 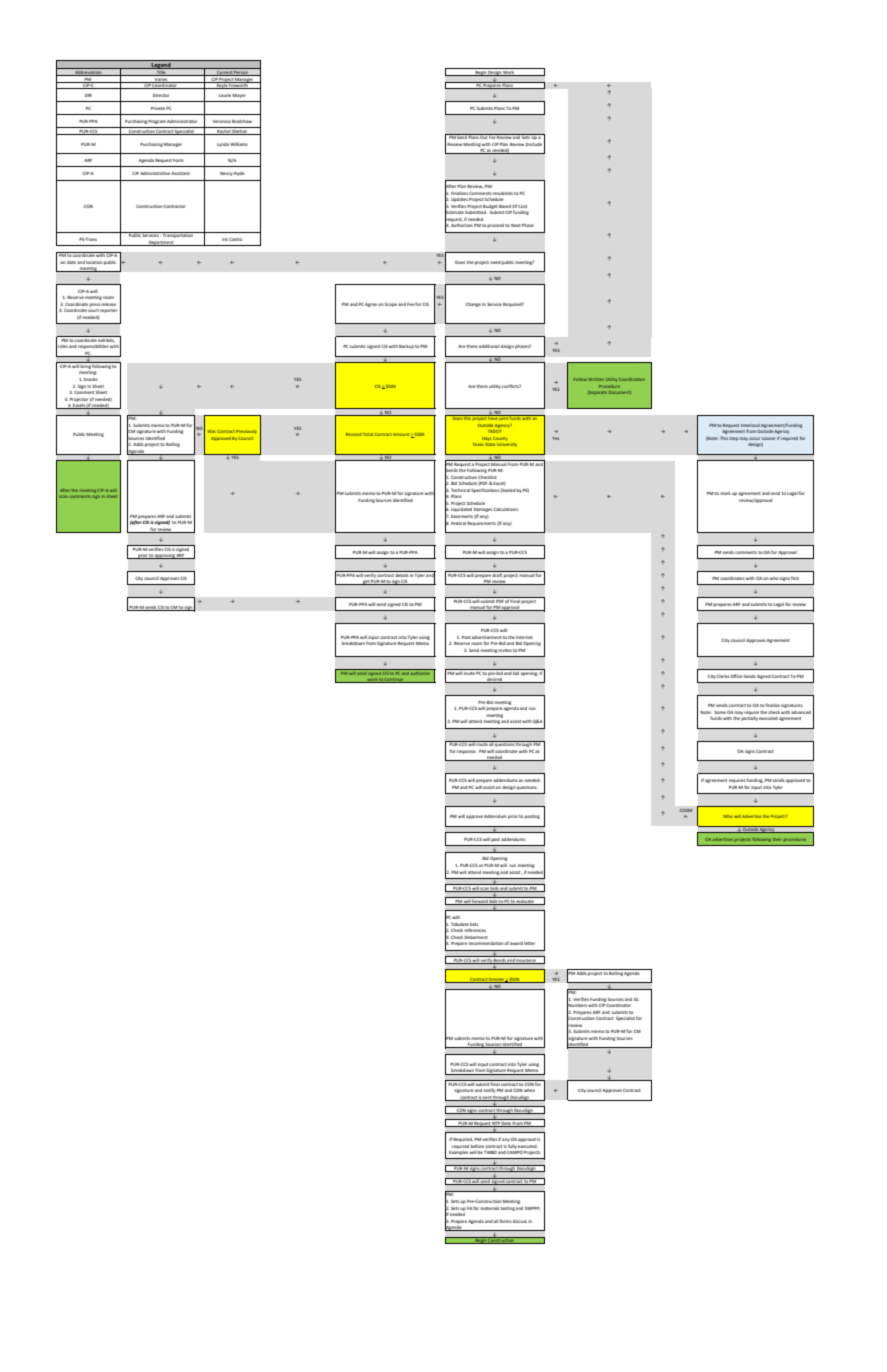 What do you see at coordinates (725, 493) in the page?
I see `mark` at bounding box center [725, 493].
